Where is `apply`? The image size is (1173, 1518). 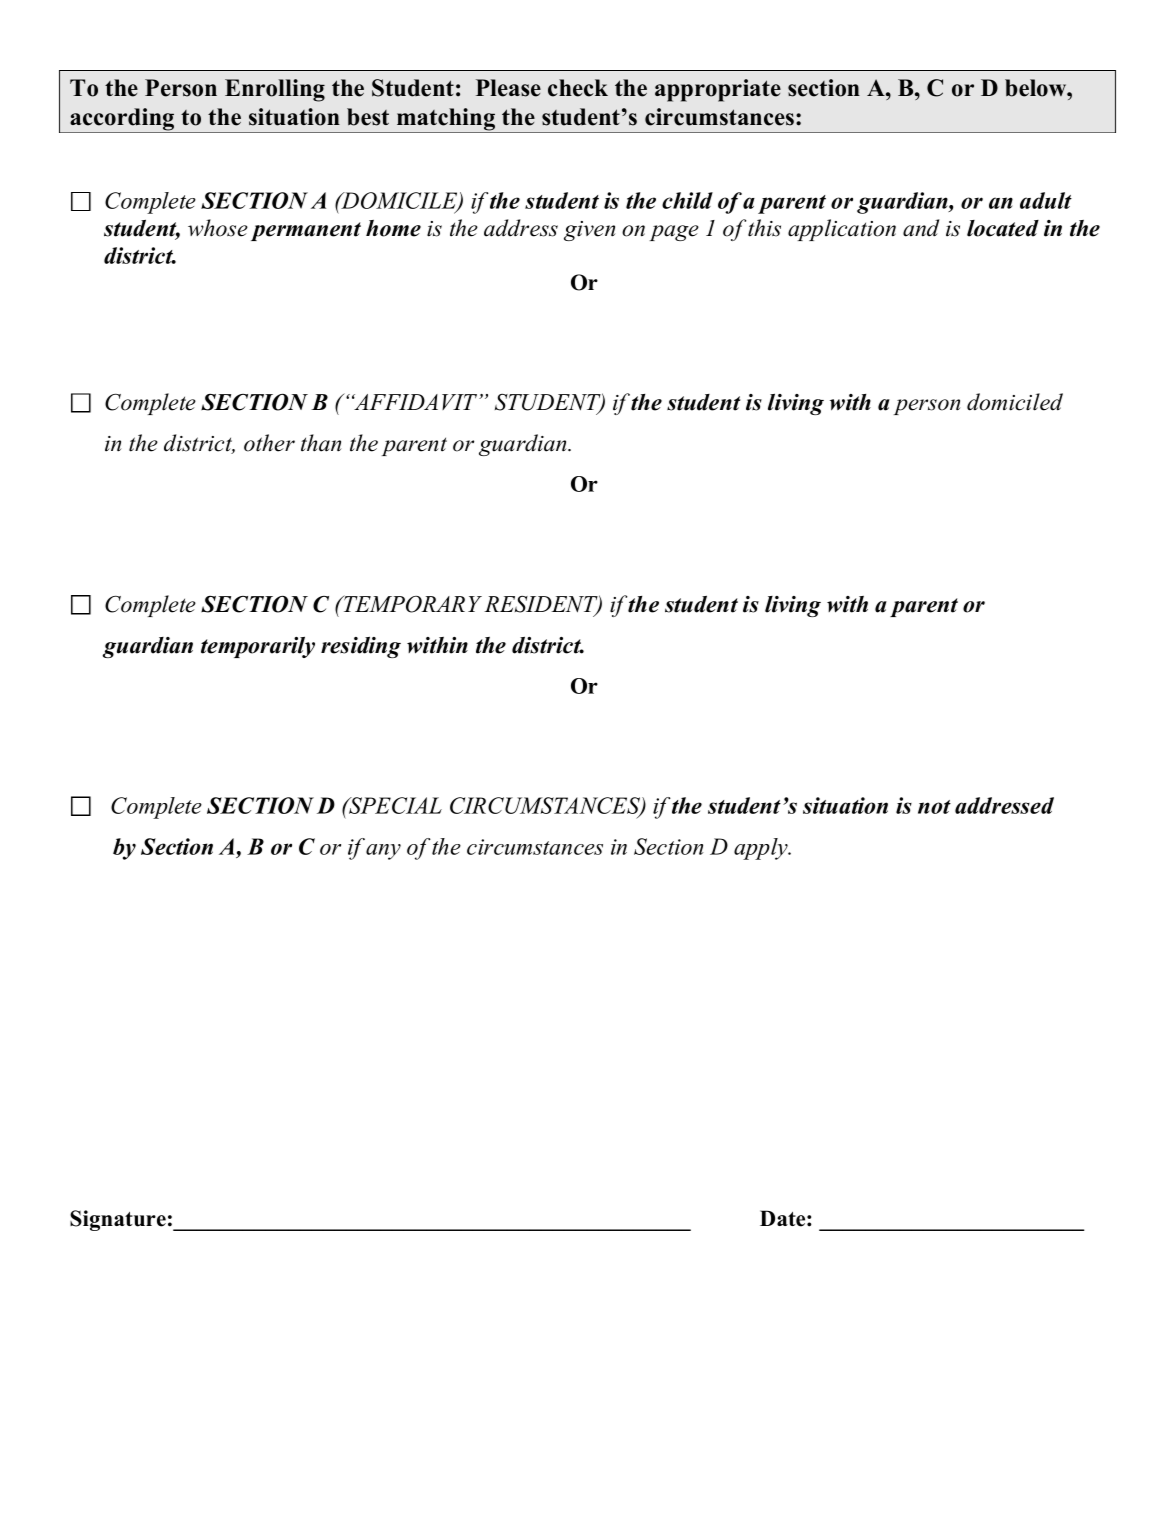
apply is located at coordinates (762, 849).
